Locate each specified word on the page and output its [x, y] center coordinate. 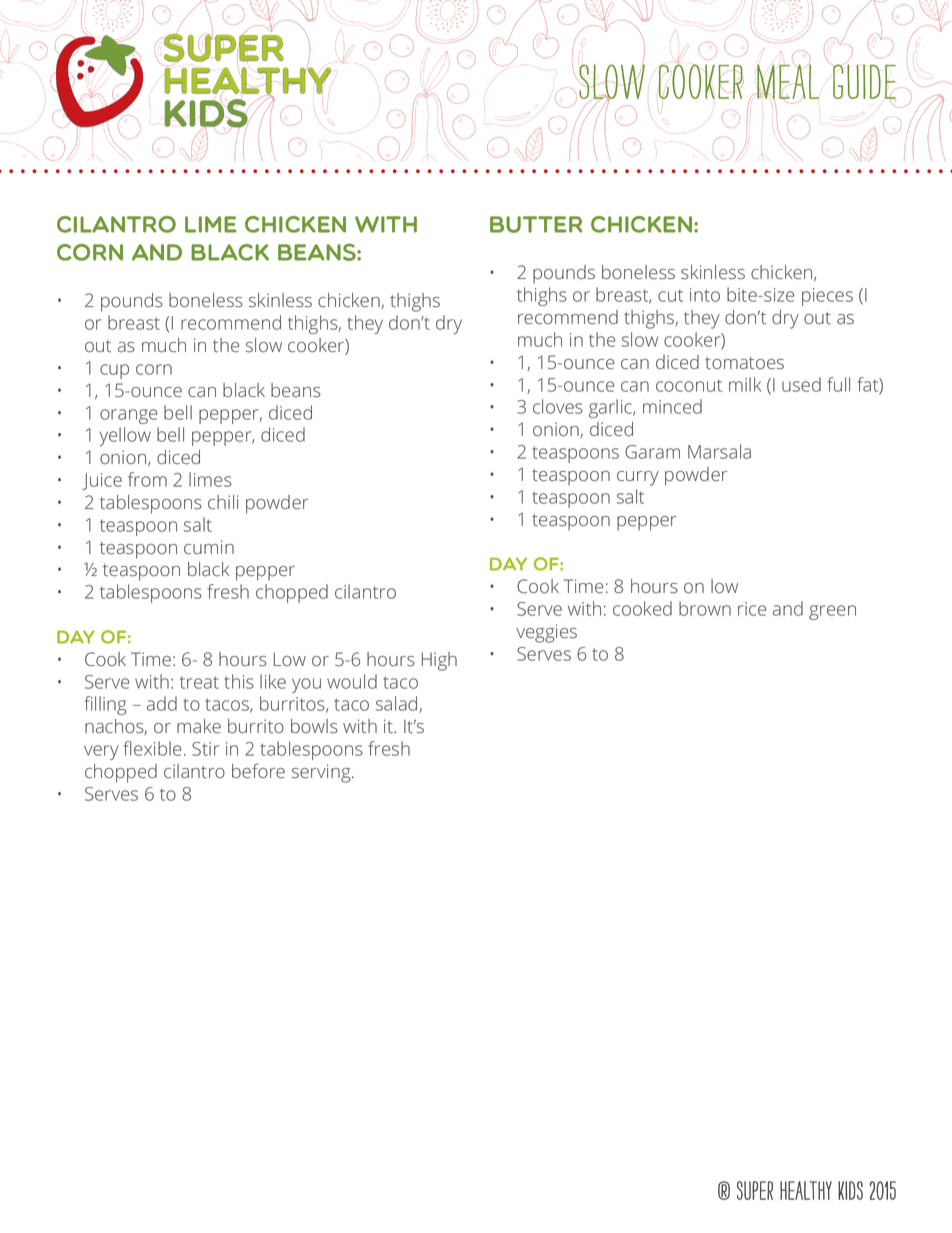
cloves [558, 406]
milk [745, 384]
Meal [788, 82]
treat [199, 682]
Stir [205, 749]
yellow [125, 436]
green [832, 612]
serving [322, 773]
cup [114, 371]
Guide [863, 81]
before [258, 770]
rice [752, 609]
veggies [546, 633]
